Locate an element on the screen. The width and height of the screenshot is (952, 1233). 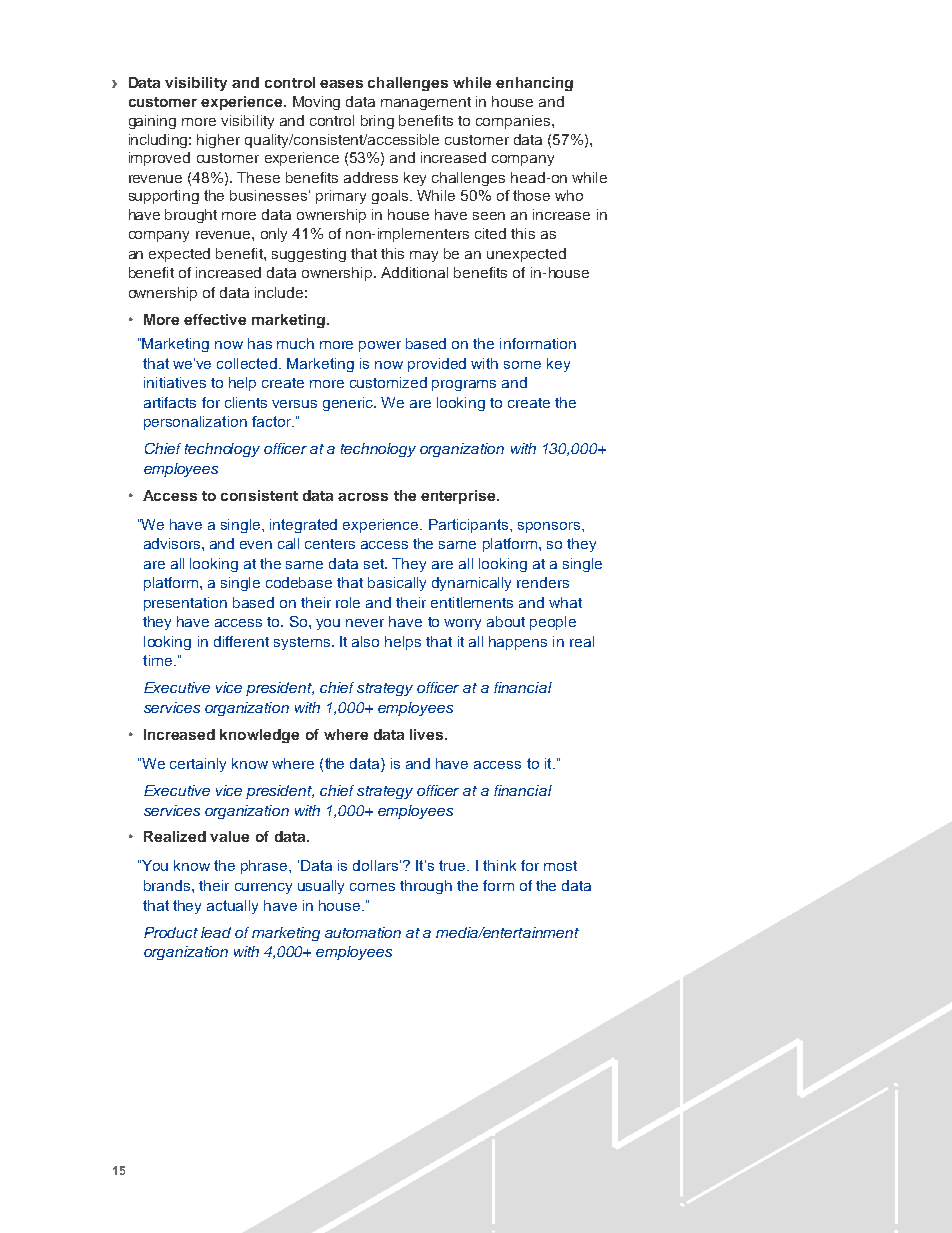
happens is located at coordinates (518, 643).
